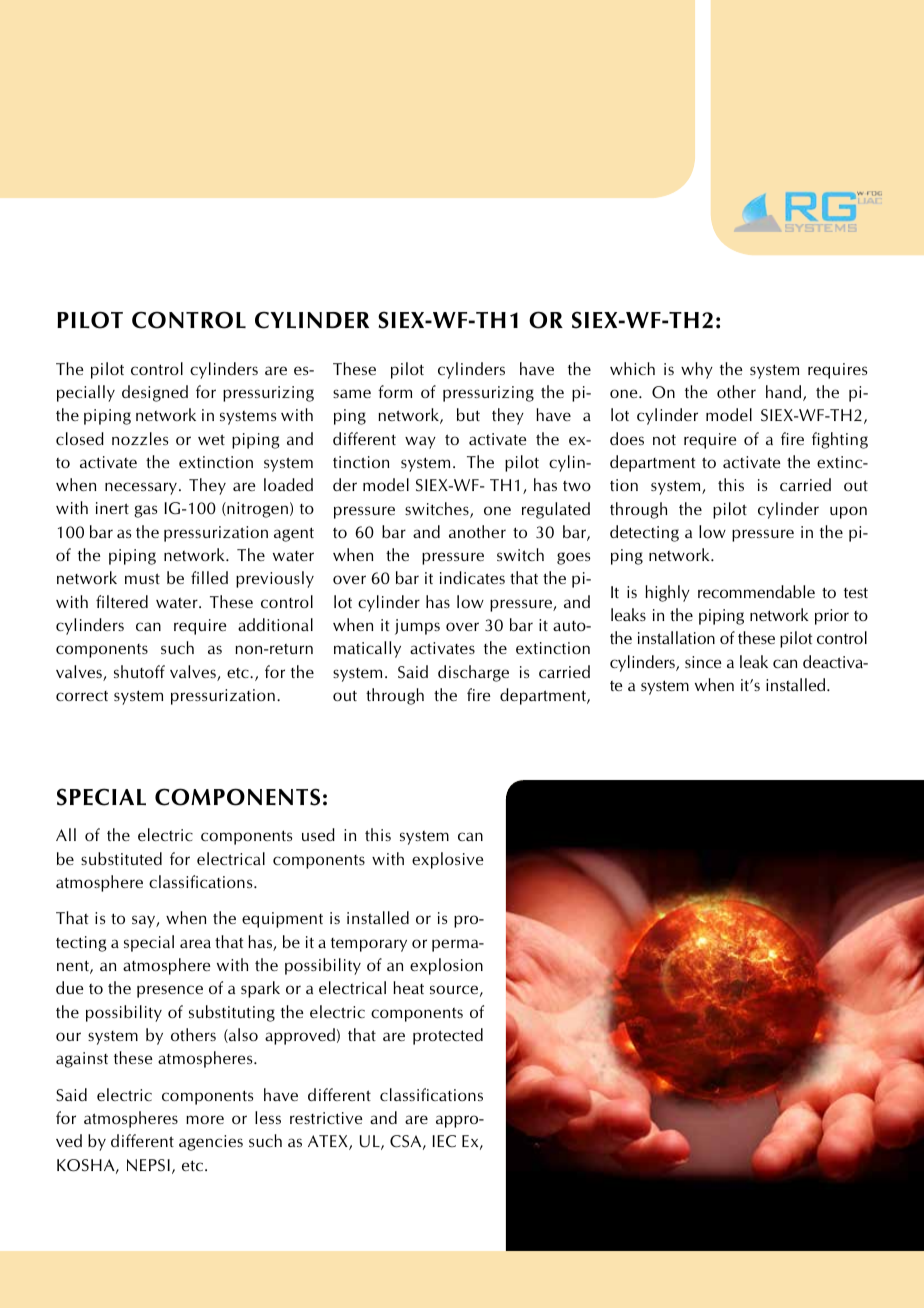 This screenshot has height=1308, width=924. I want to click on more, so click(205, 1119).
